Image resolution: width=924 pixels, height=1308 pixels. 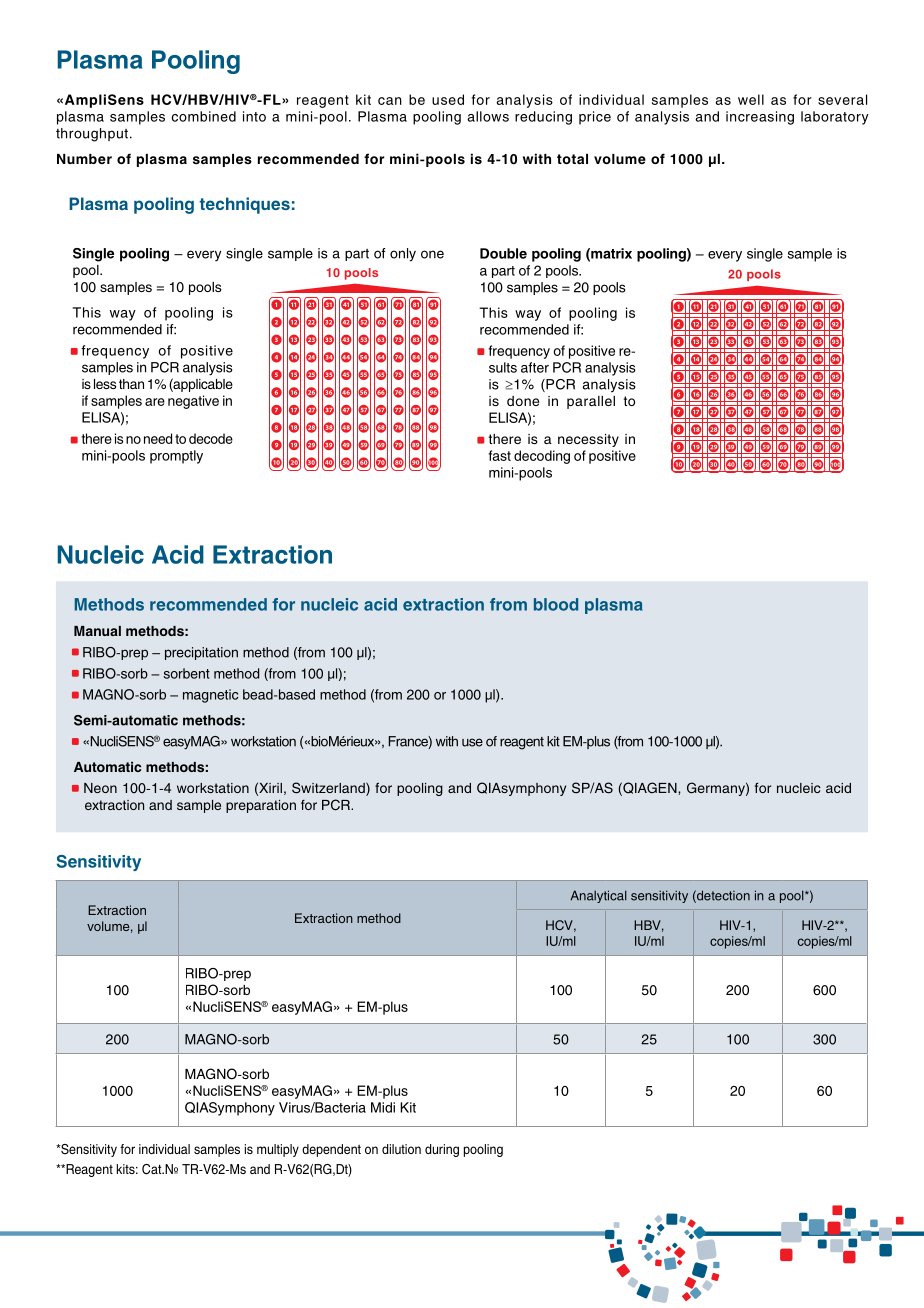 I want to click on increasing, so click(x=760, y=118).
